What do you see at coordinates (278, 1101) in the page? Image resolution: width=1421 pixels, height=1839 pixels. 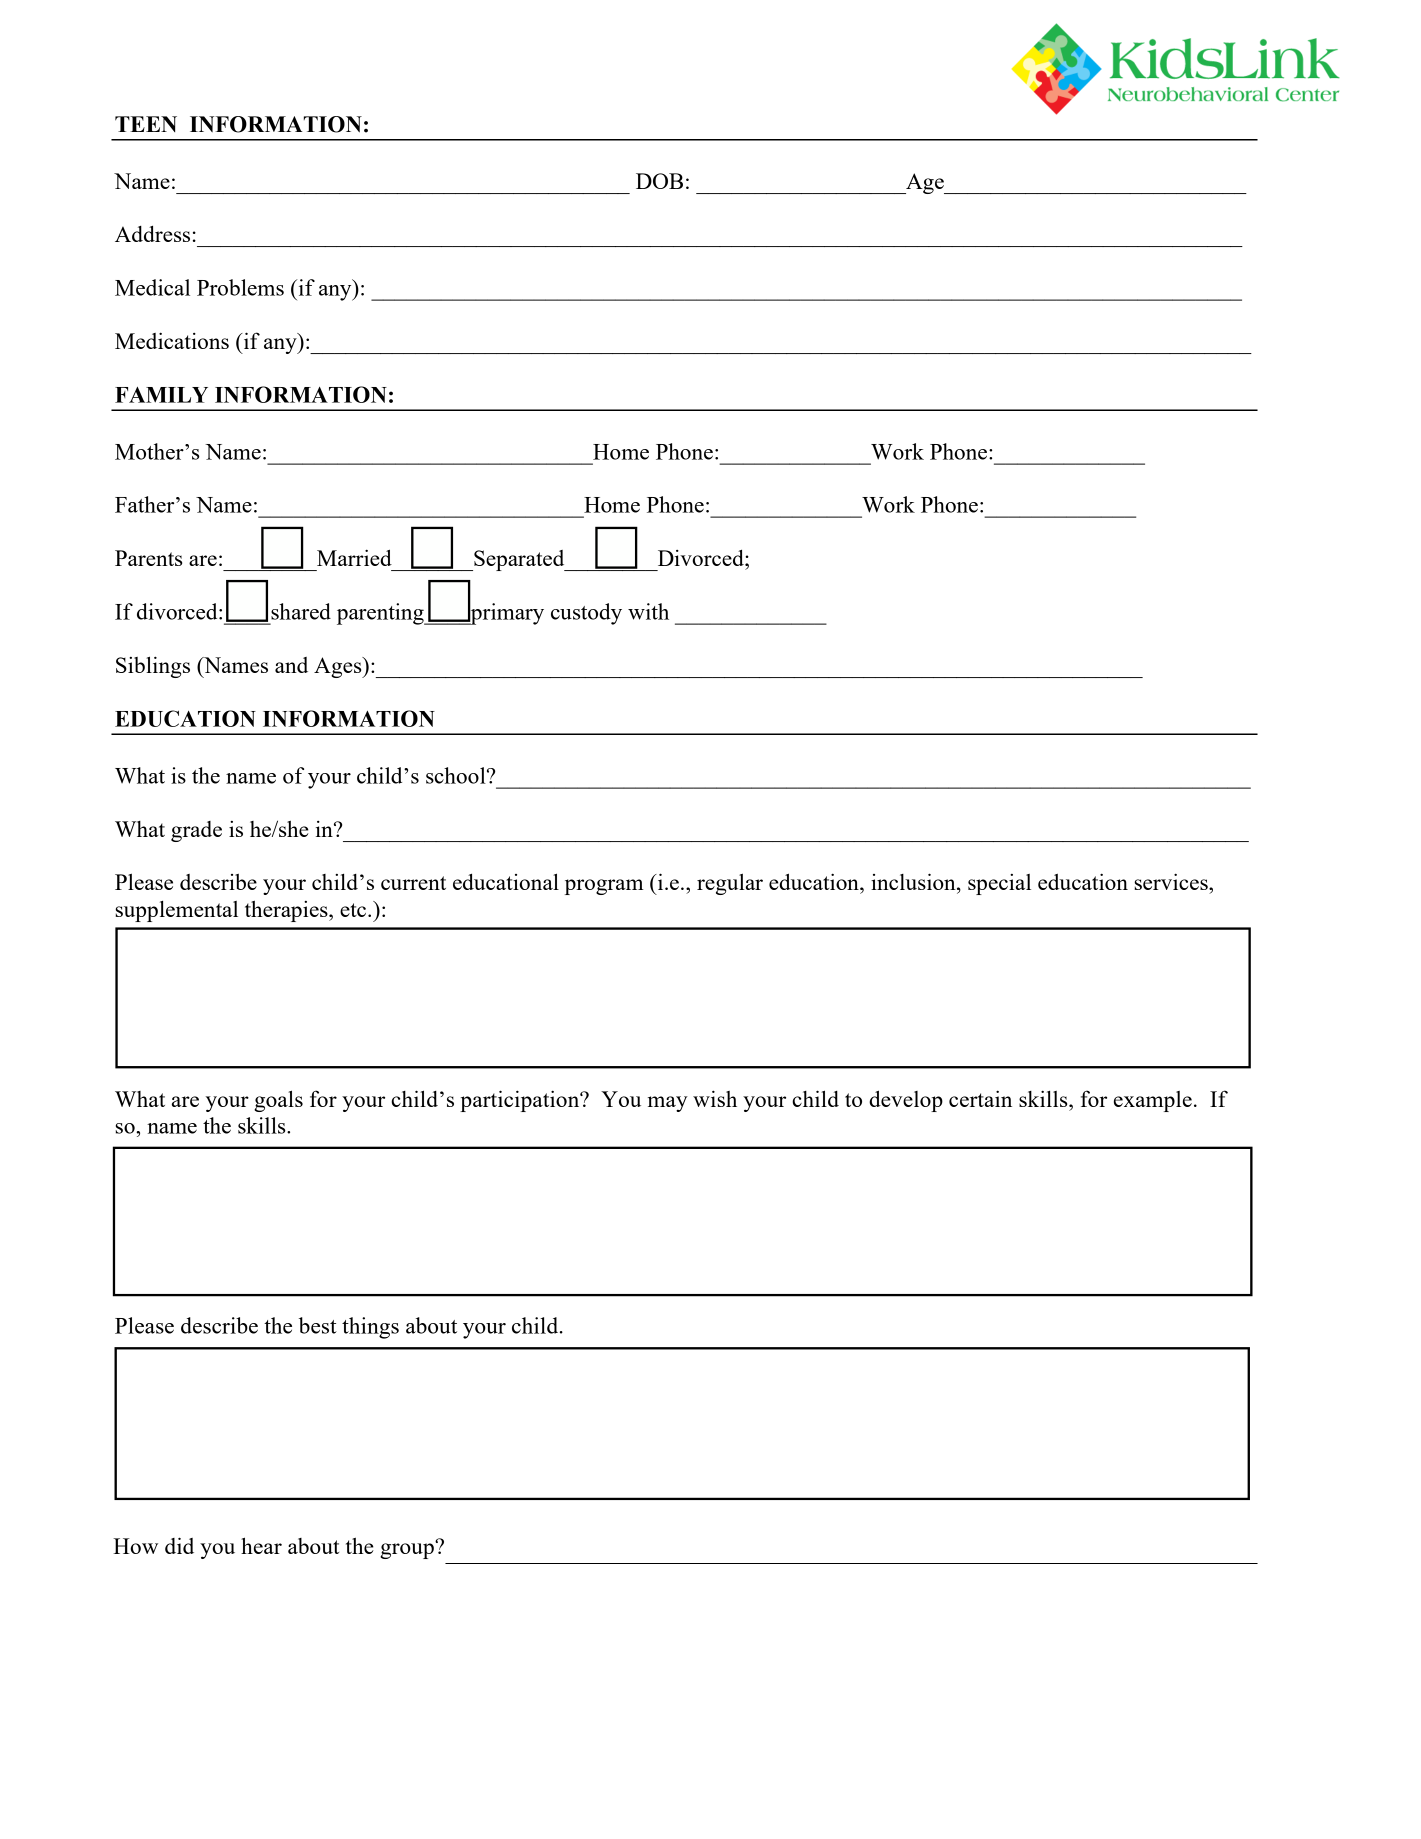 I see `goals` at bounding box center [278, 1101].
